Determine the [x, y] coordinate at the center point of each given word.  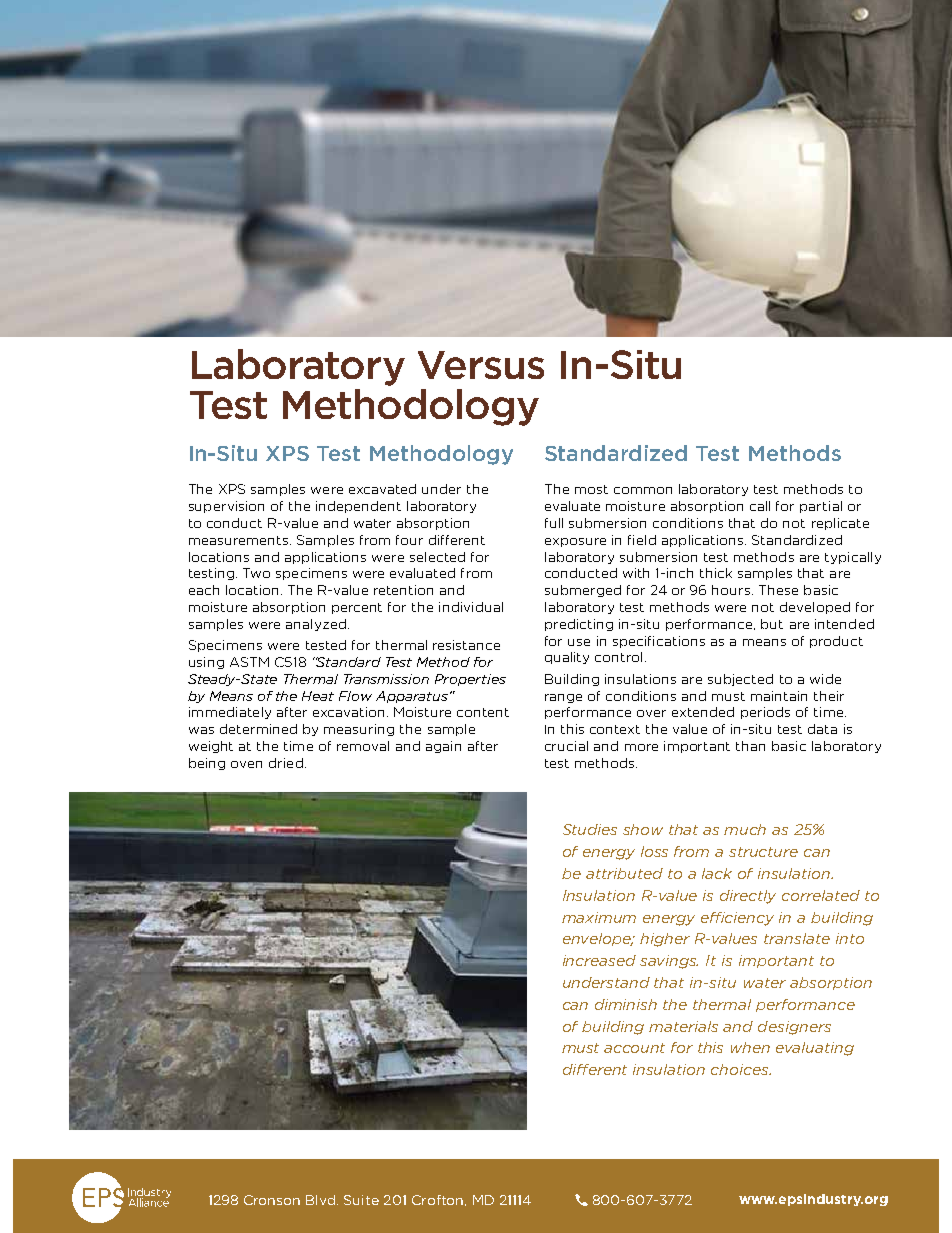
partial [821, 507]
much [745, 829]
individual [471, 607]
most [591, 489]
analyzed [316, 625]
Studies [590, 829]
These [778, 590]
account [634, 1048]
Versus [481, 365]
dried [286, 763]
